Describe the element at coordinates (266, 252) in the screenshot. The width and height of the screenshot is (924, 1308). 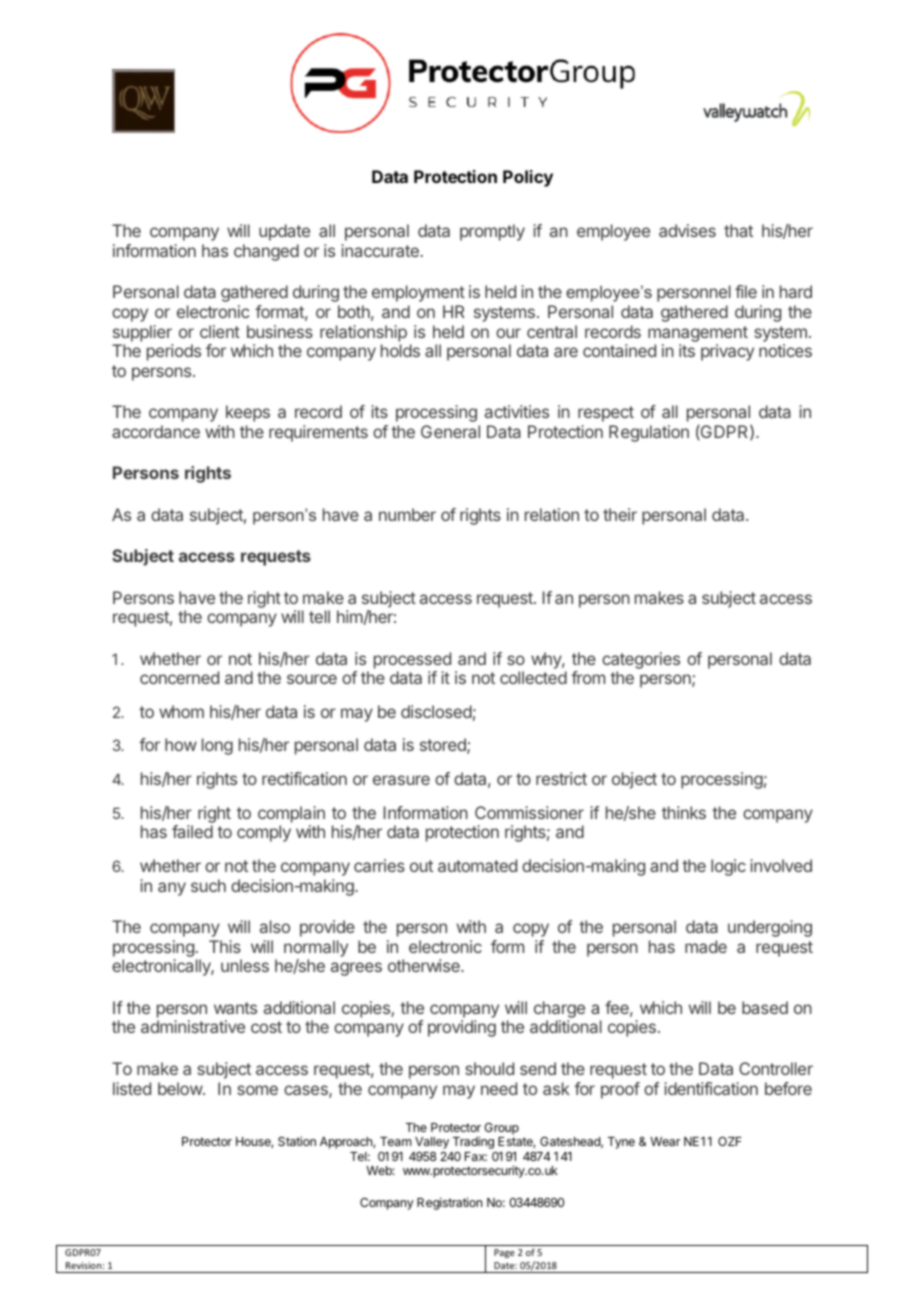
I see `changed` at that location.
